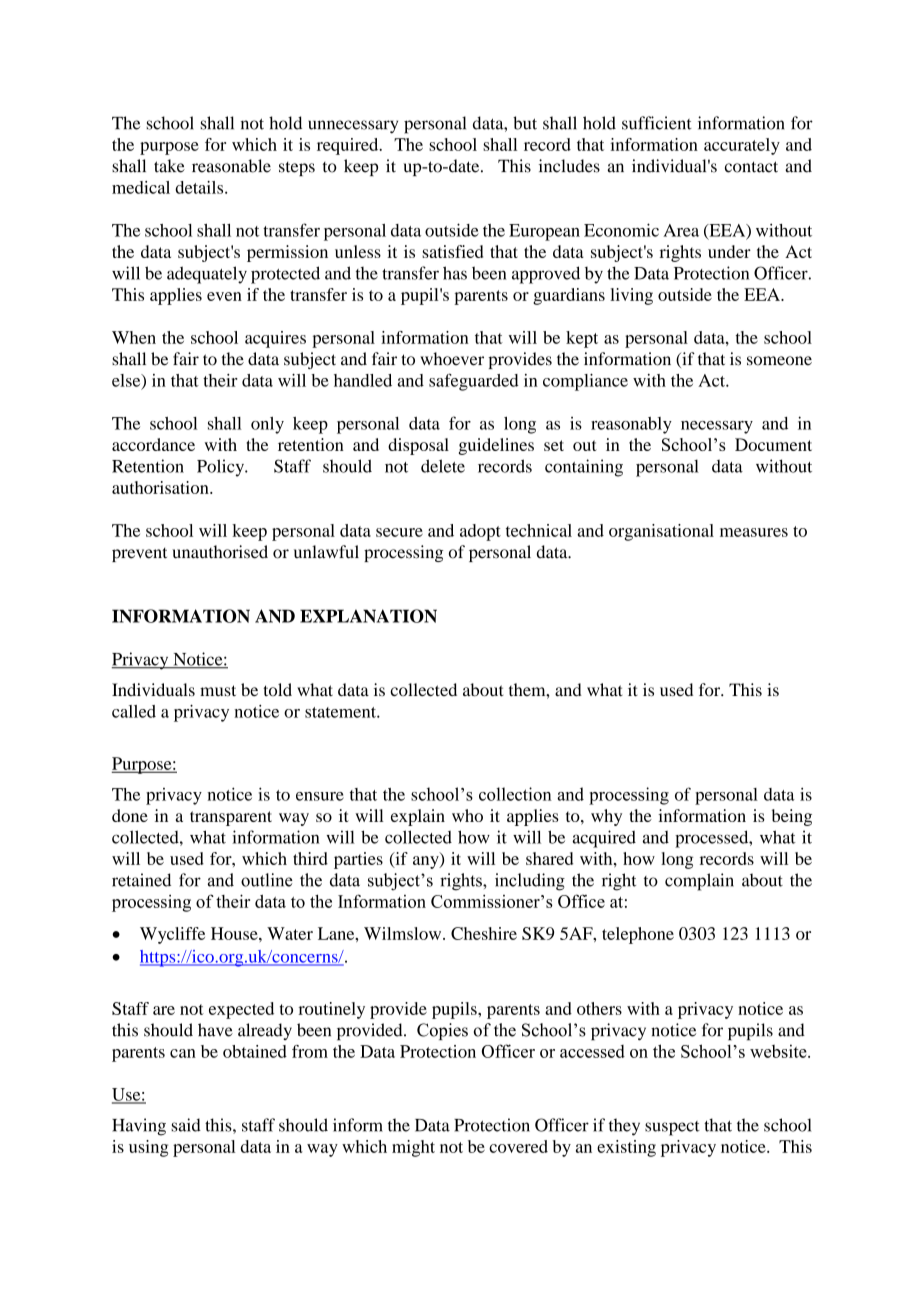  What do you see at coordinates (672, 1128) in the screenshot?
I see `suspect` at bounding box center [672, 1128].
